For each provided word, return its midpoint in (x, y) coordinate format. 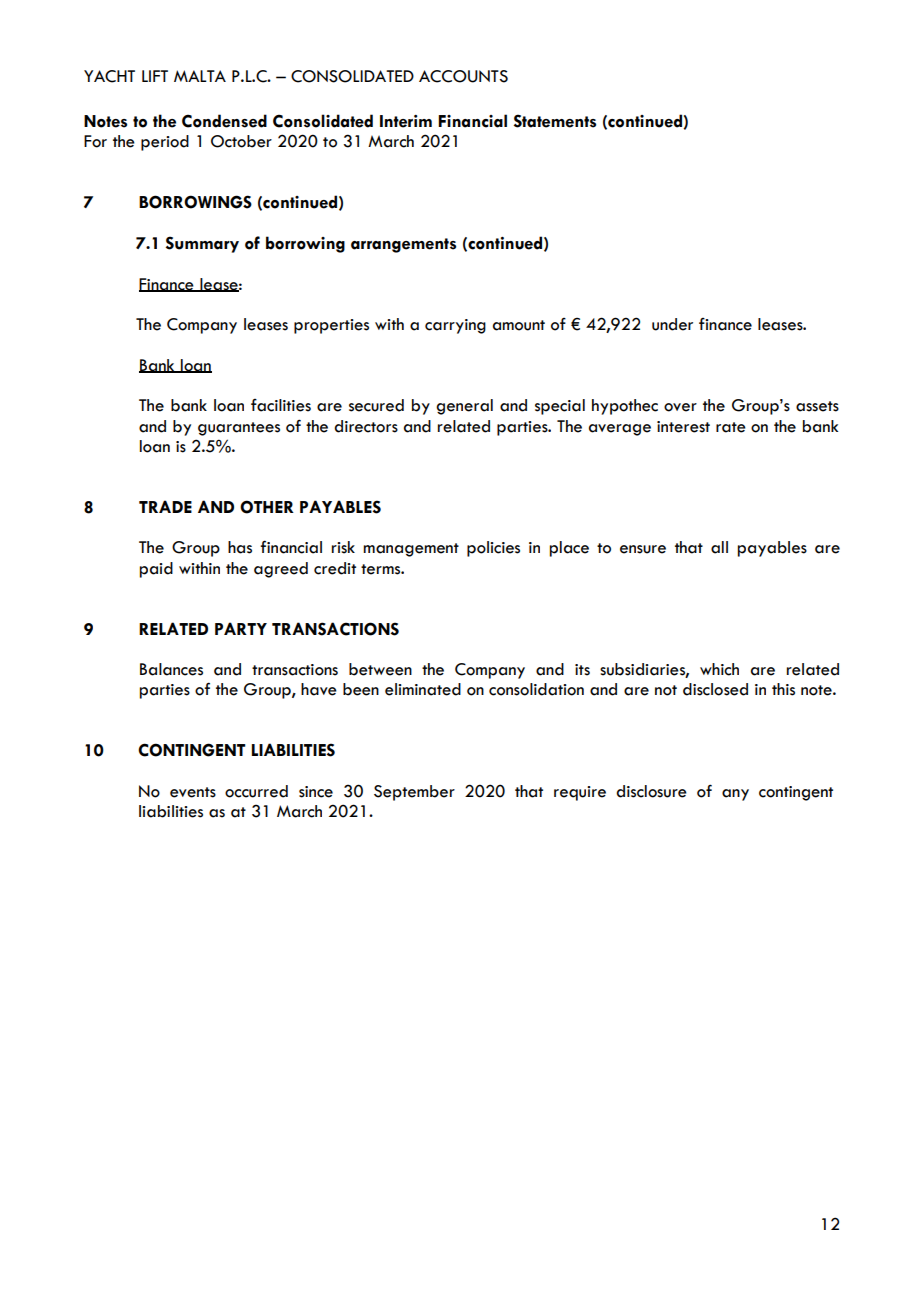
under (672, 324)
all (719, 547)
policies (493, 549)
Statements (555, 121)
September (414, 793)
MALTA (200, 76)
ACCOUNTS (463, 76)
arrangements (403, 245)
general (464, 407)
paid (156, 570)
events (193, 792)
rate (731, 427)
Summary (202, 244)
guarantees (239, 429)
